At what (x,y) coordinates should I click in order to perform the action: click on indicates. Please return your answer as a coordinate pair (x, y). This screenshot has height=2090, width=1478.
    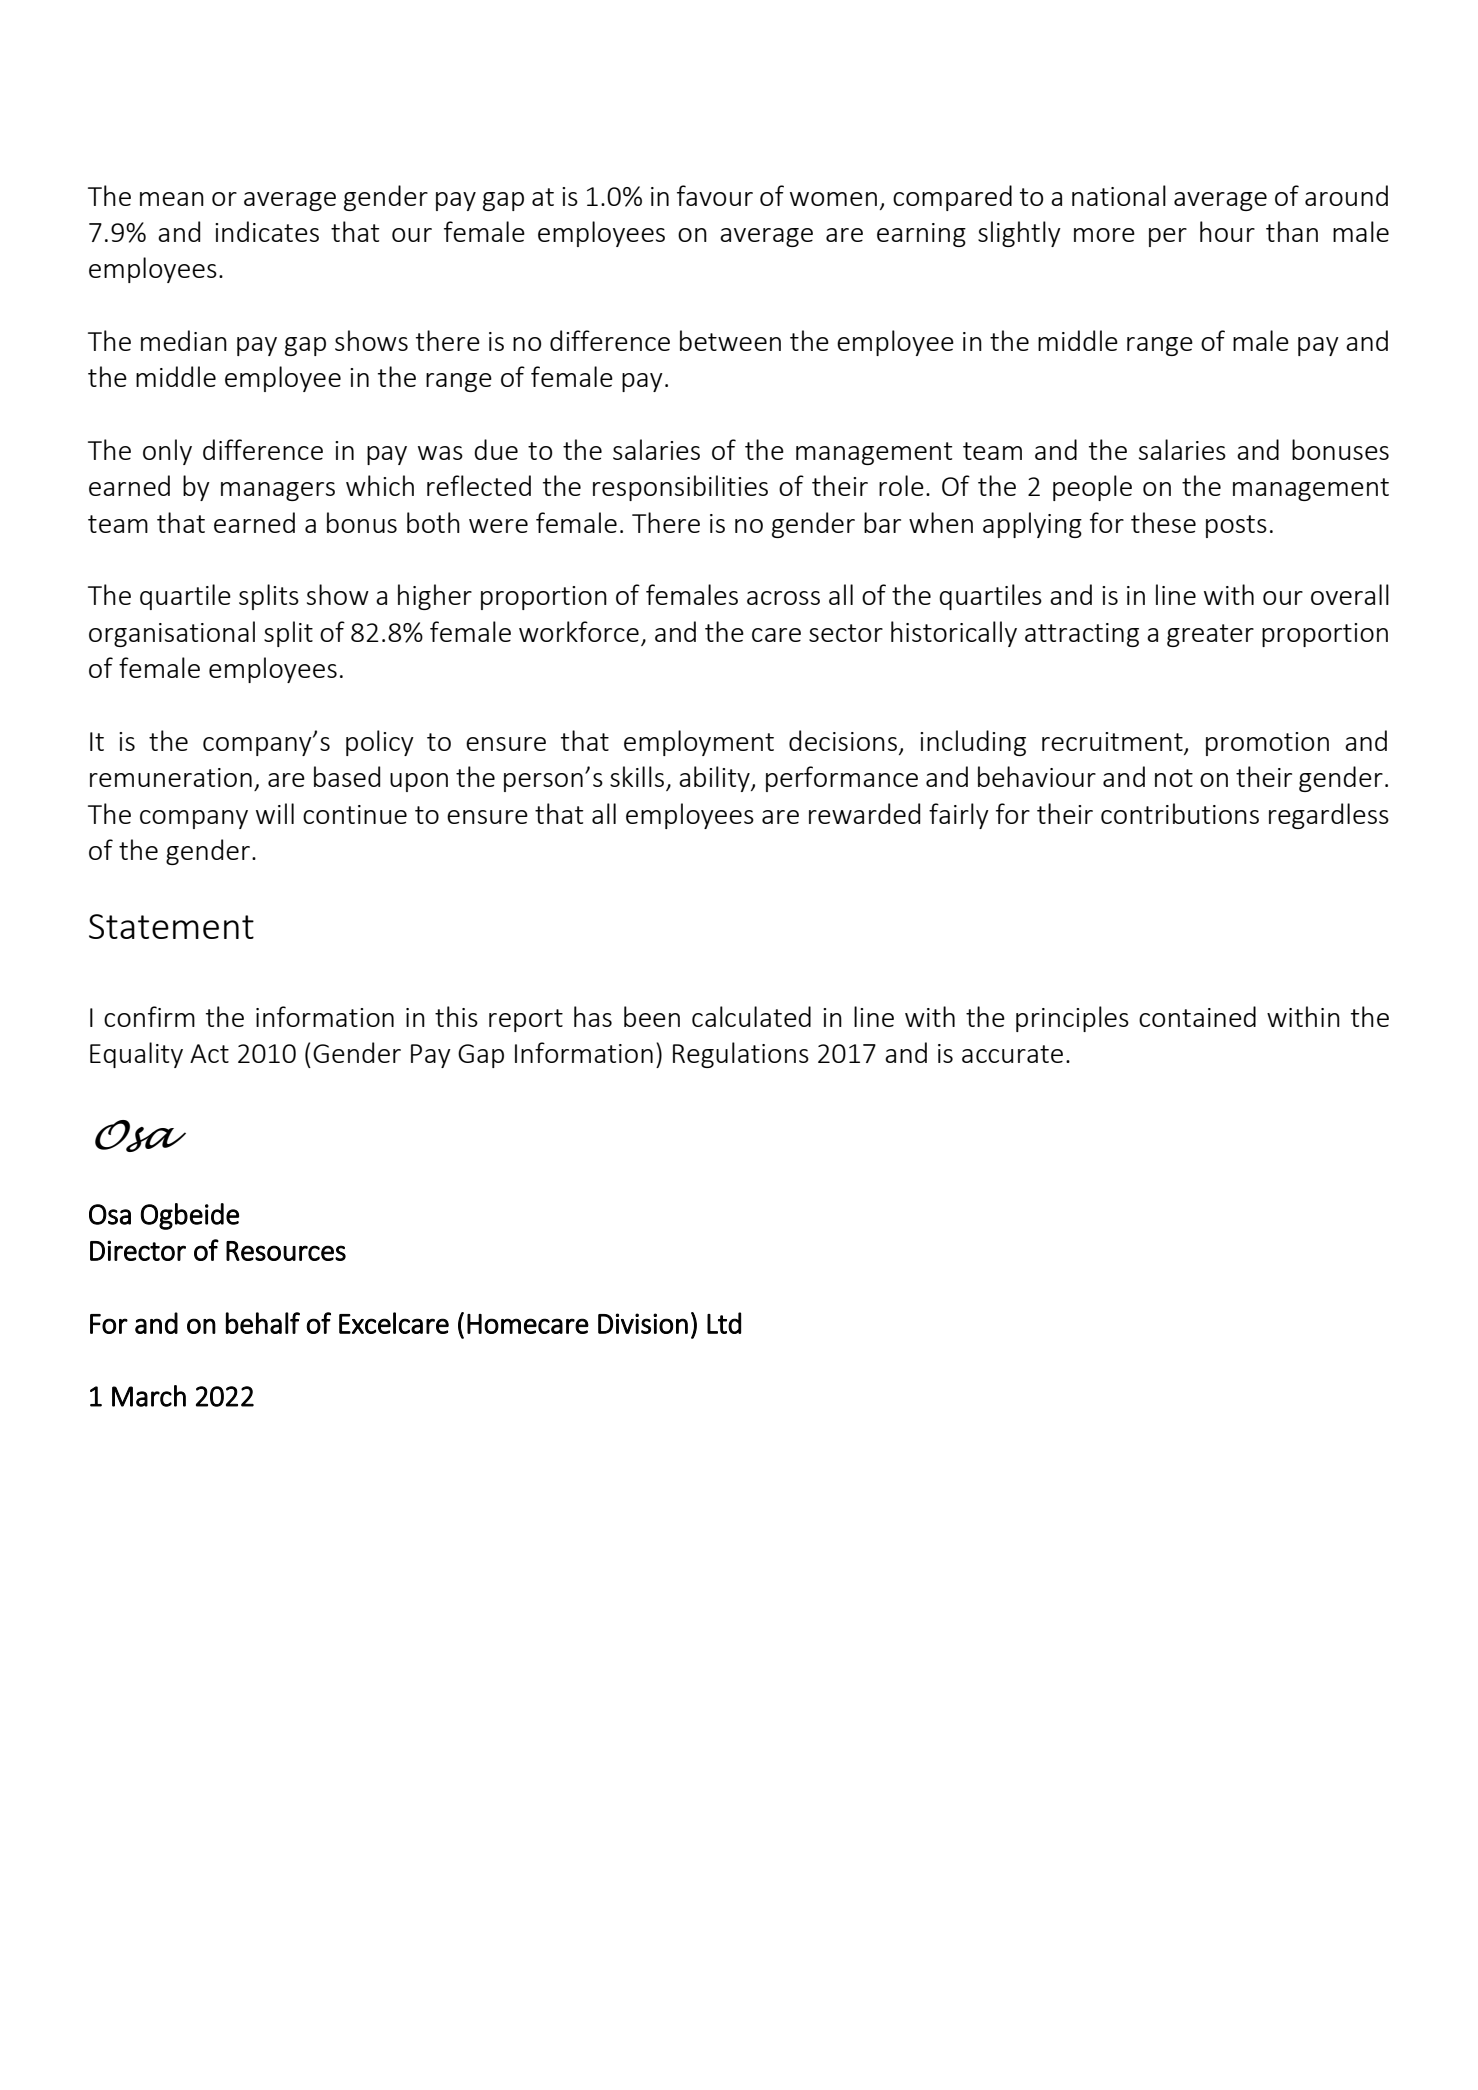
    Looking at the image, I should click on (267, 231).
